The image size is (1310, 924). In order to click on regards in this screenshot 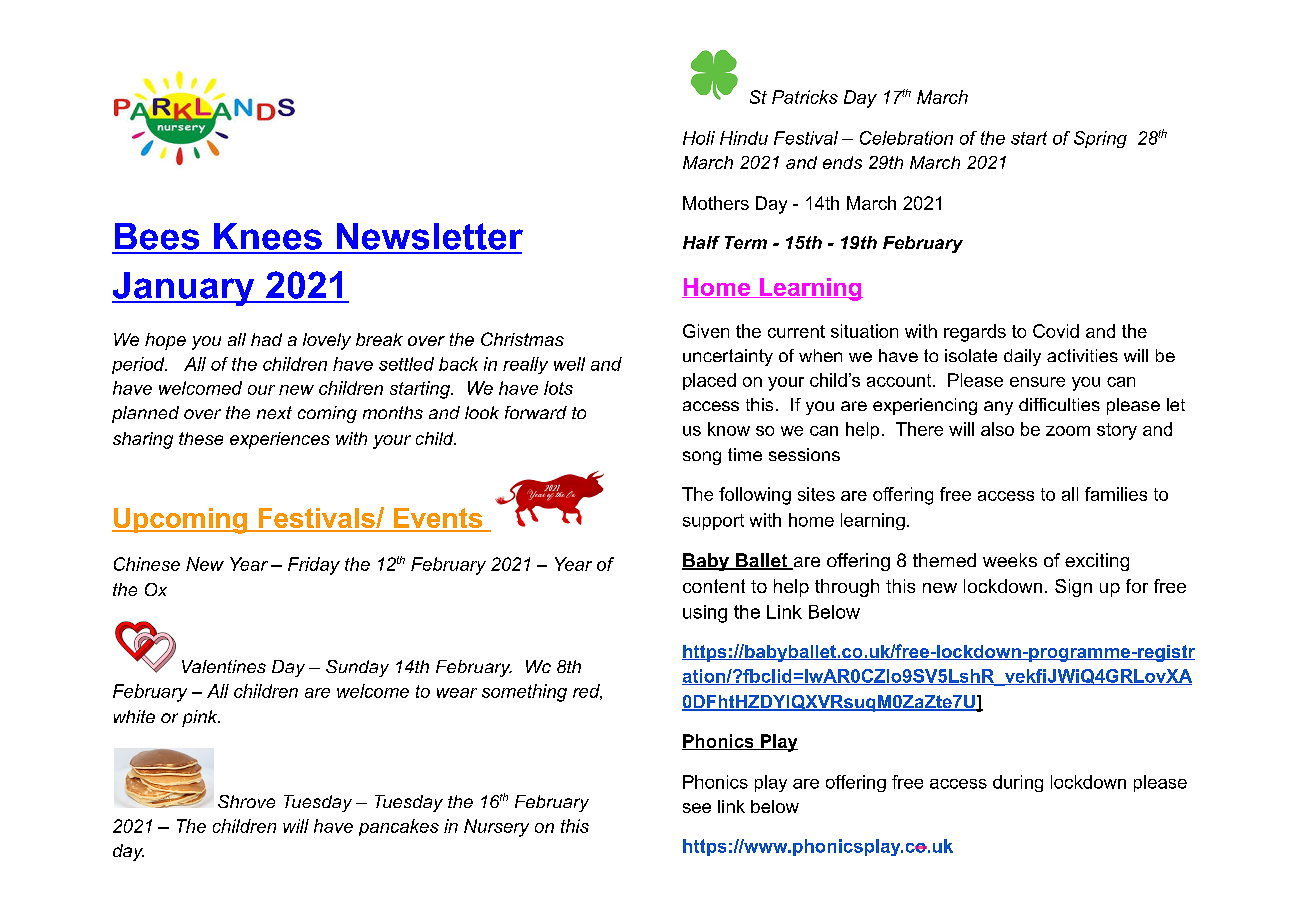, I will do `click(975, 333)`.
